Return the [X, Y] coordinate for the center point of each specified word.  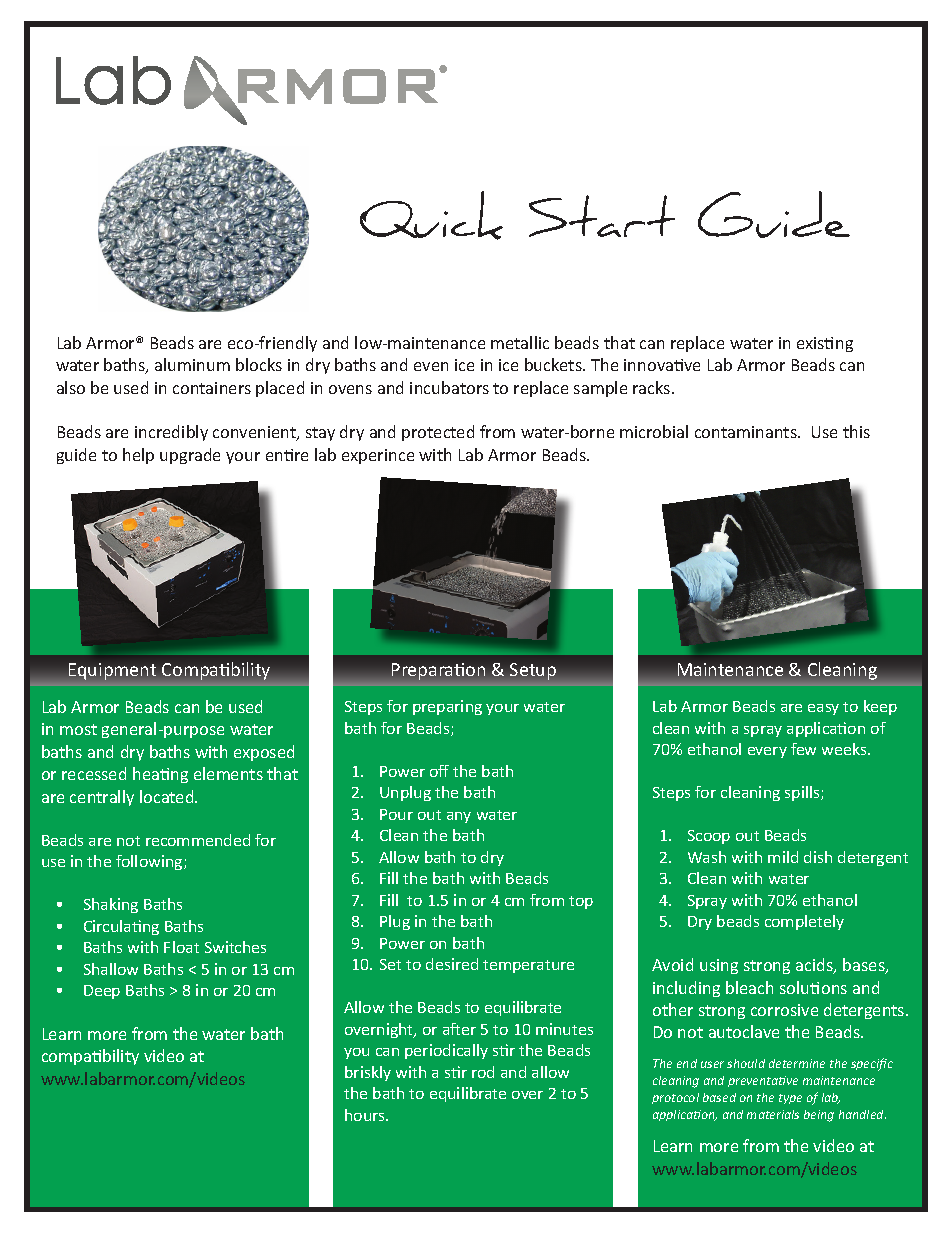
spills [803, 793]
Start [602, 216]
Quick [431, 215]
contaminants [747, 432]
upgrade [190, 456]
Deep [102, 992]
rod [483, 1072]
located [168, 796]
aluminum [192, 364]
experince [378, 456]
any [459, 817]
